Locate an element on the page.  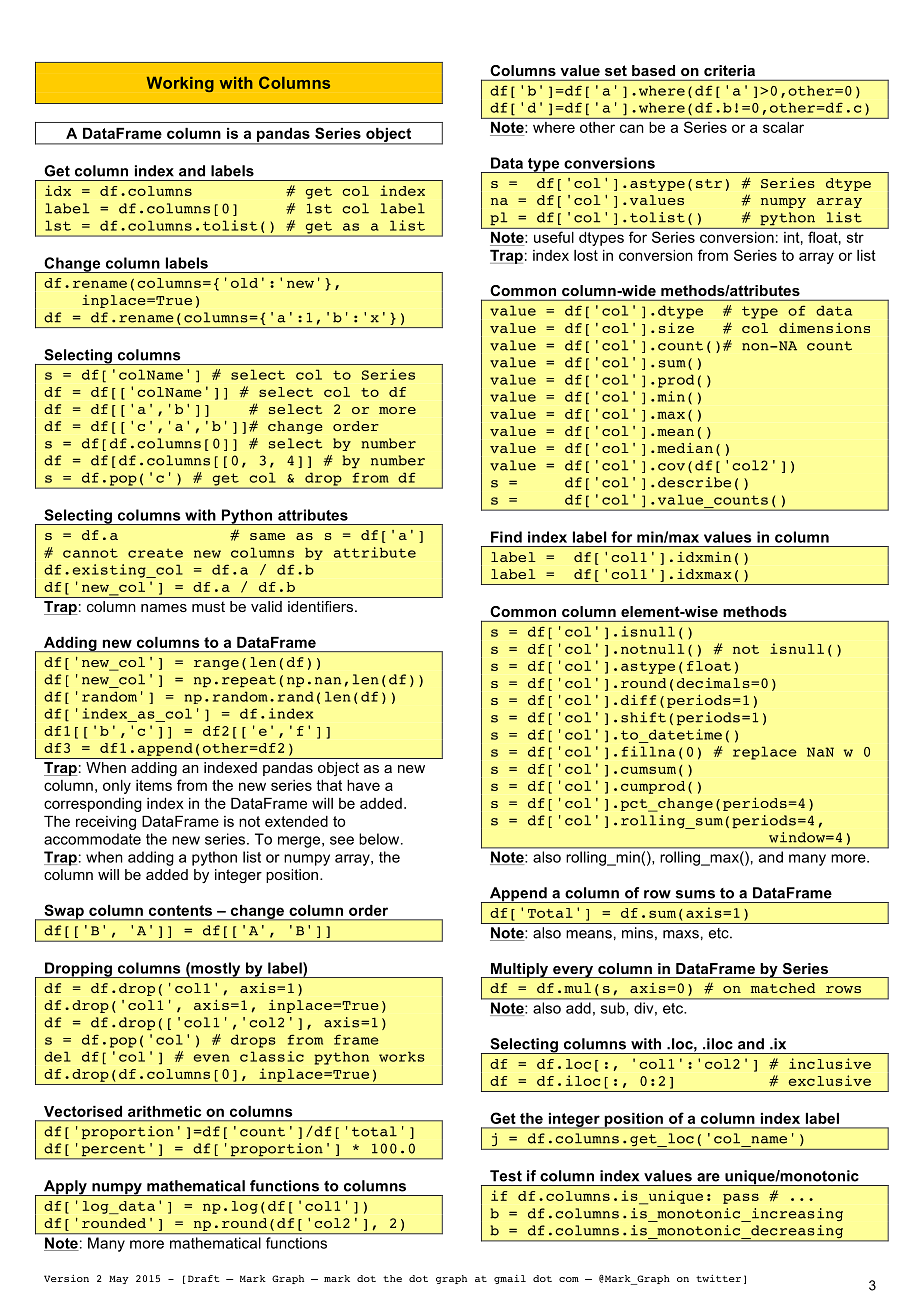
twitter is located at coordinates (718, 1278).
